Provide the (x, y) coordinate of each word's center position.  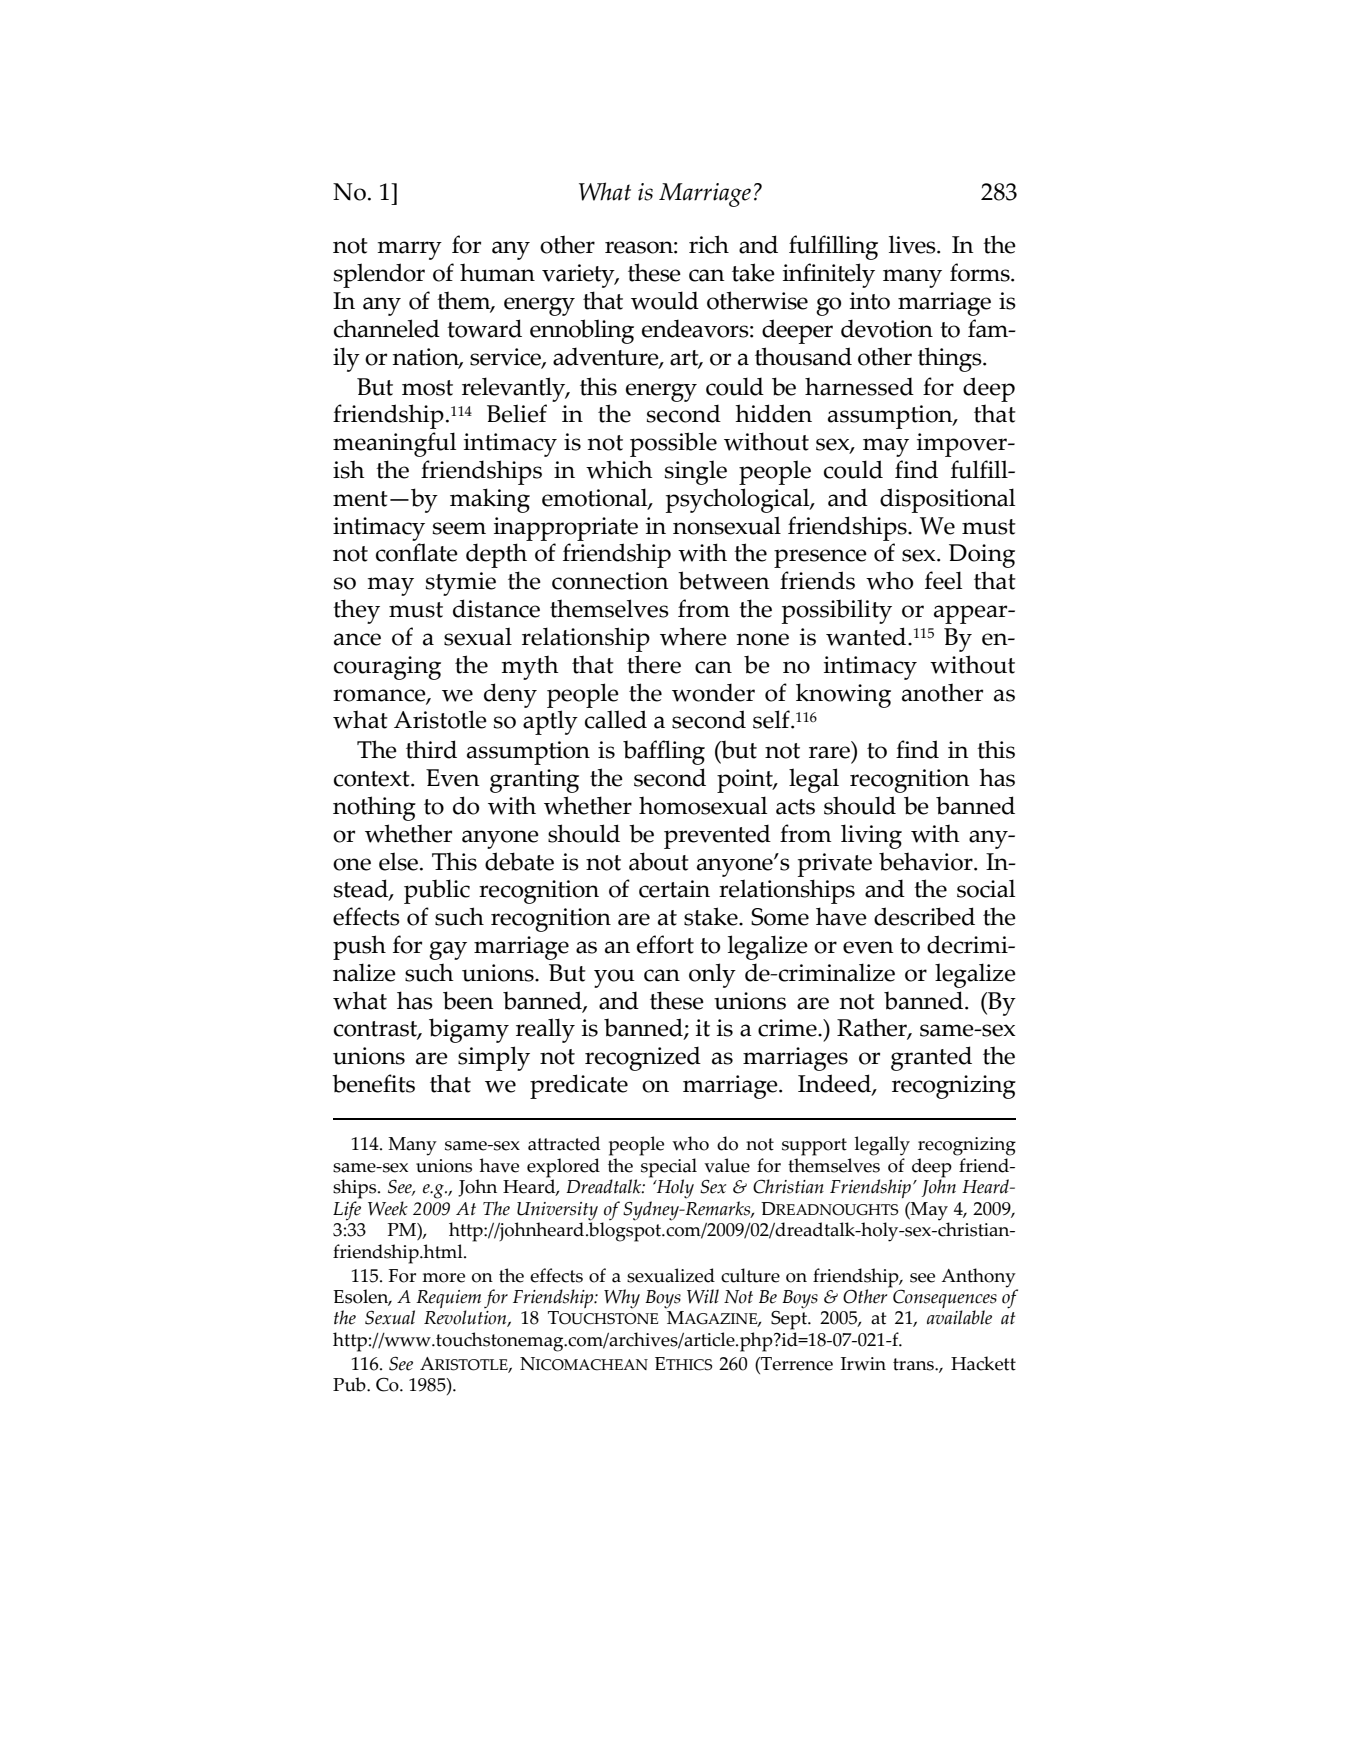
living (871, 836)
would (665, 300)
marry (410, 250)
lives (913, 244)
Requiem (447, 1300)
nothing (374, 808)
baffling (664, 752)
